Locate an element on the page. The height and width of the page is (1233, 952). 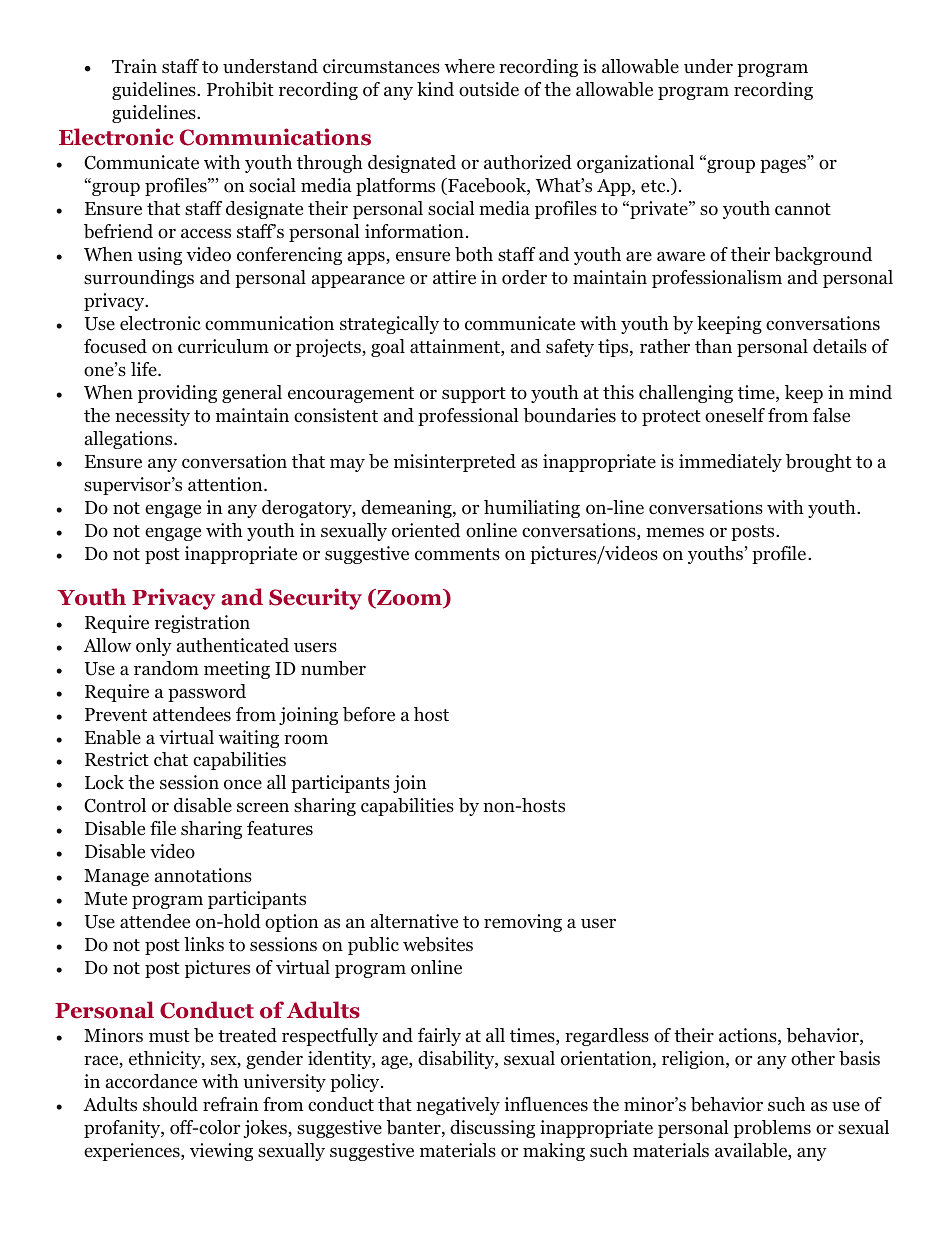
pages is located at coordinates (784, 166).
